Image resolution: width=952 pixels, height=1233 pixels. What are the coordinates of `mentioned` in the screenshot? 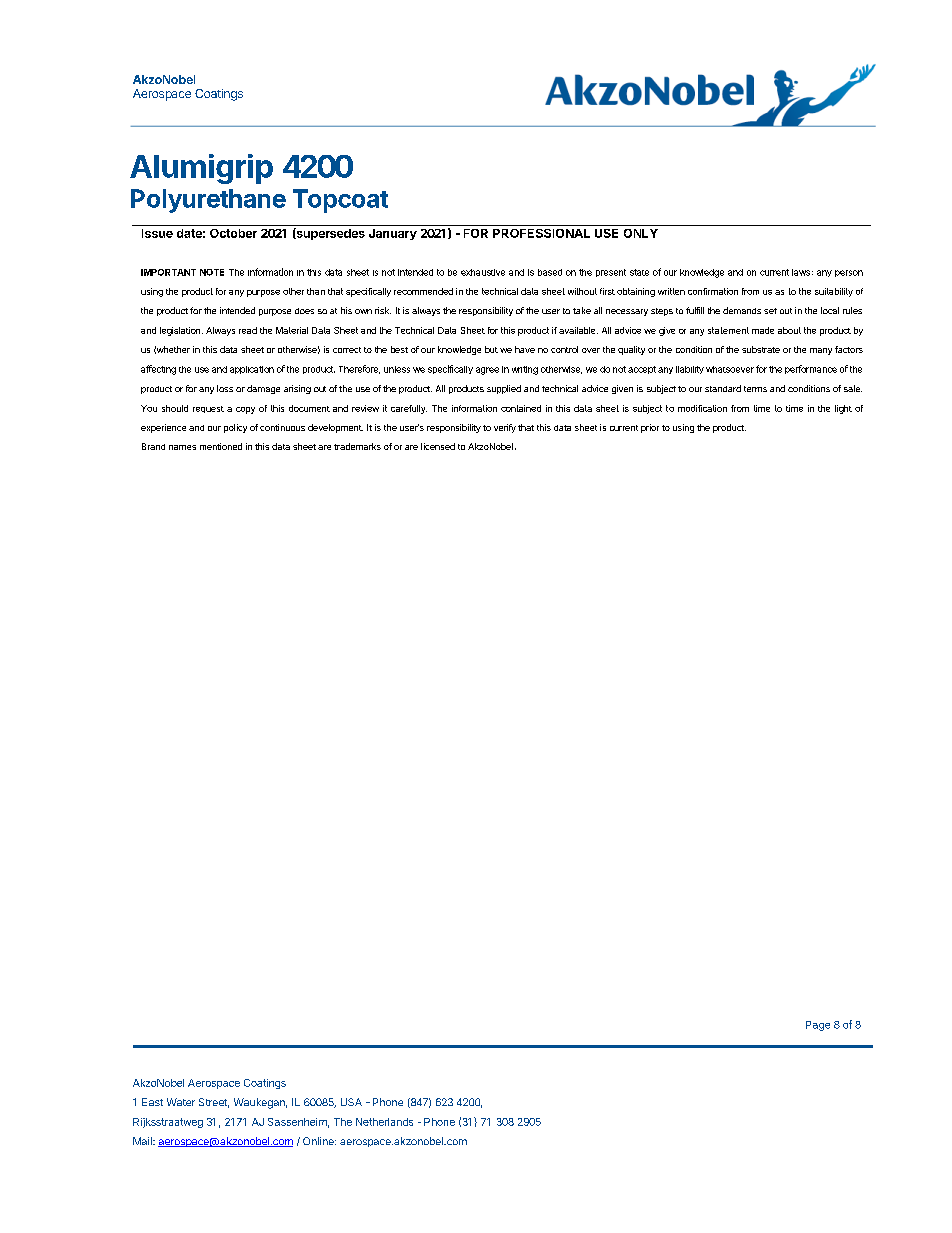 It's located at (221, 446).
